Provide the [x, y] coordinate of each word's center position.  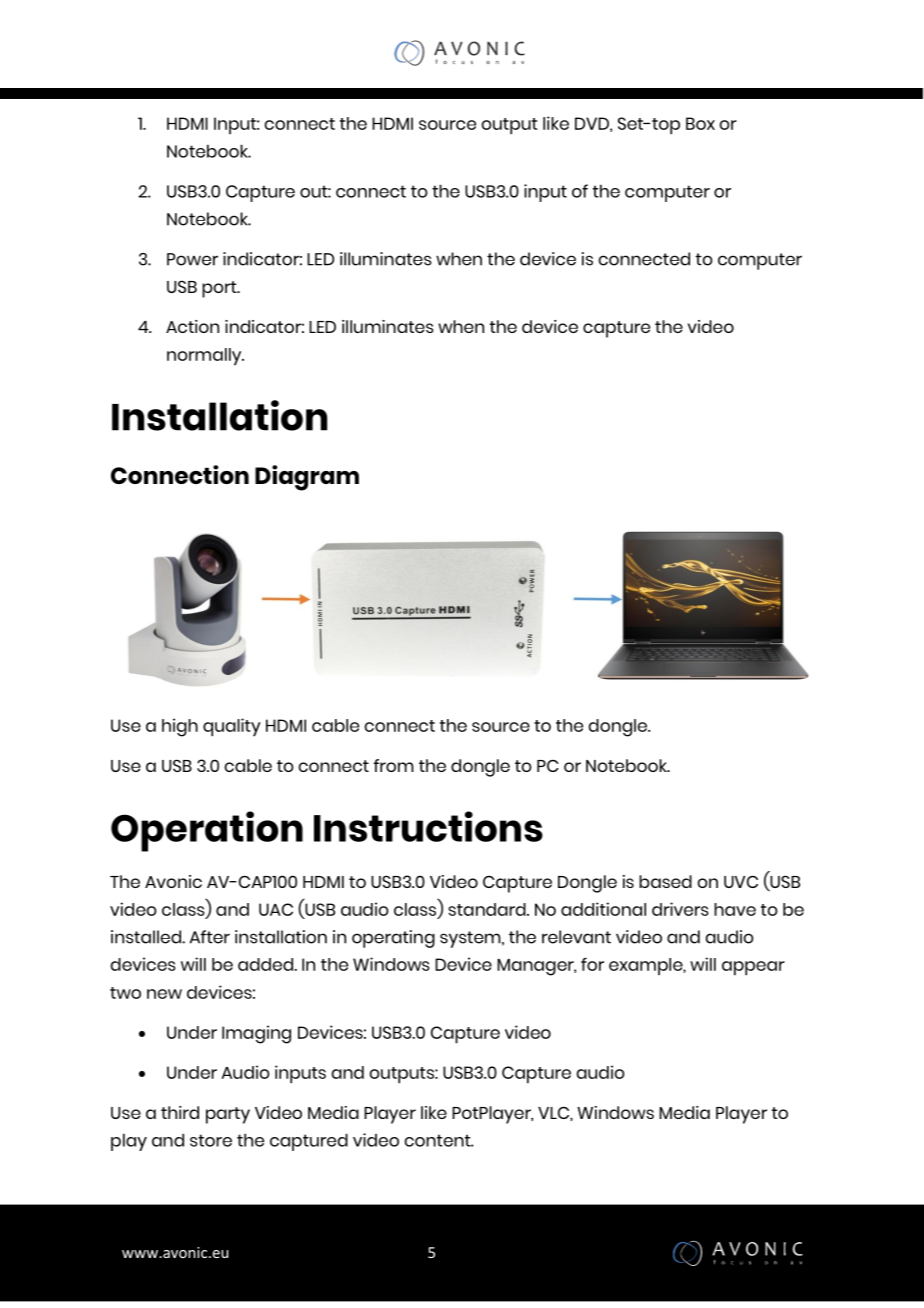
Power [192, 259]
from [393, 765]
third [180, 1112]
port [220, 289]
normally [205, 357]
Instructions [428, 826]
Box [700, 123]
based [665, 881]
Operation [207, 831]
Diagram [307, 478]
